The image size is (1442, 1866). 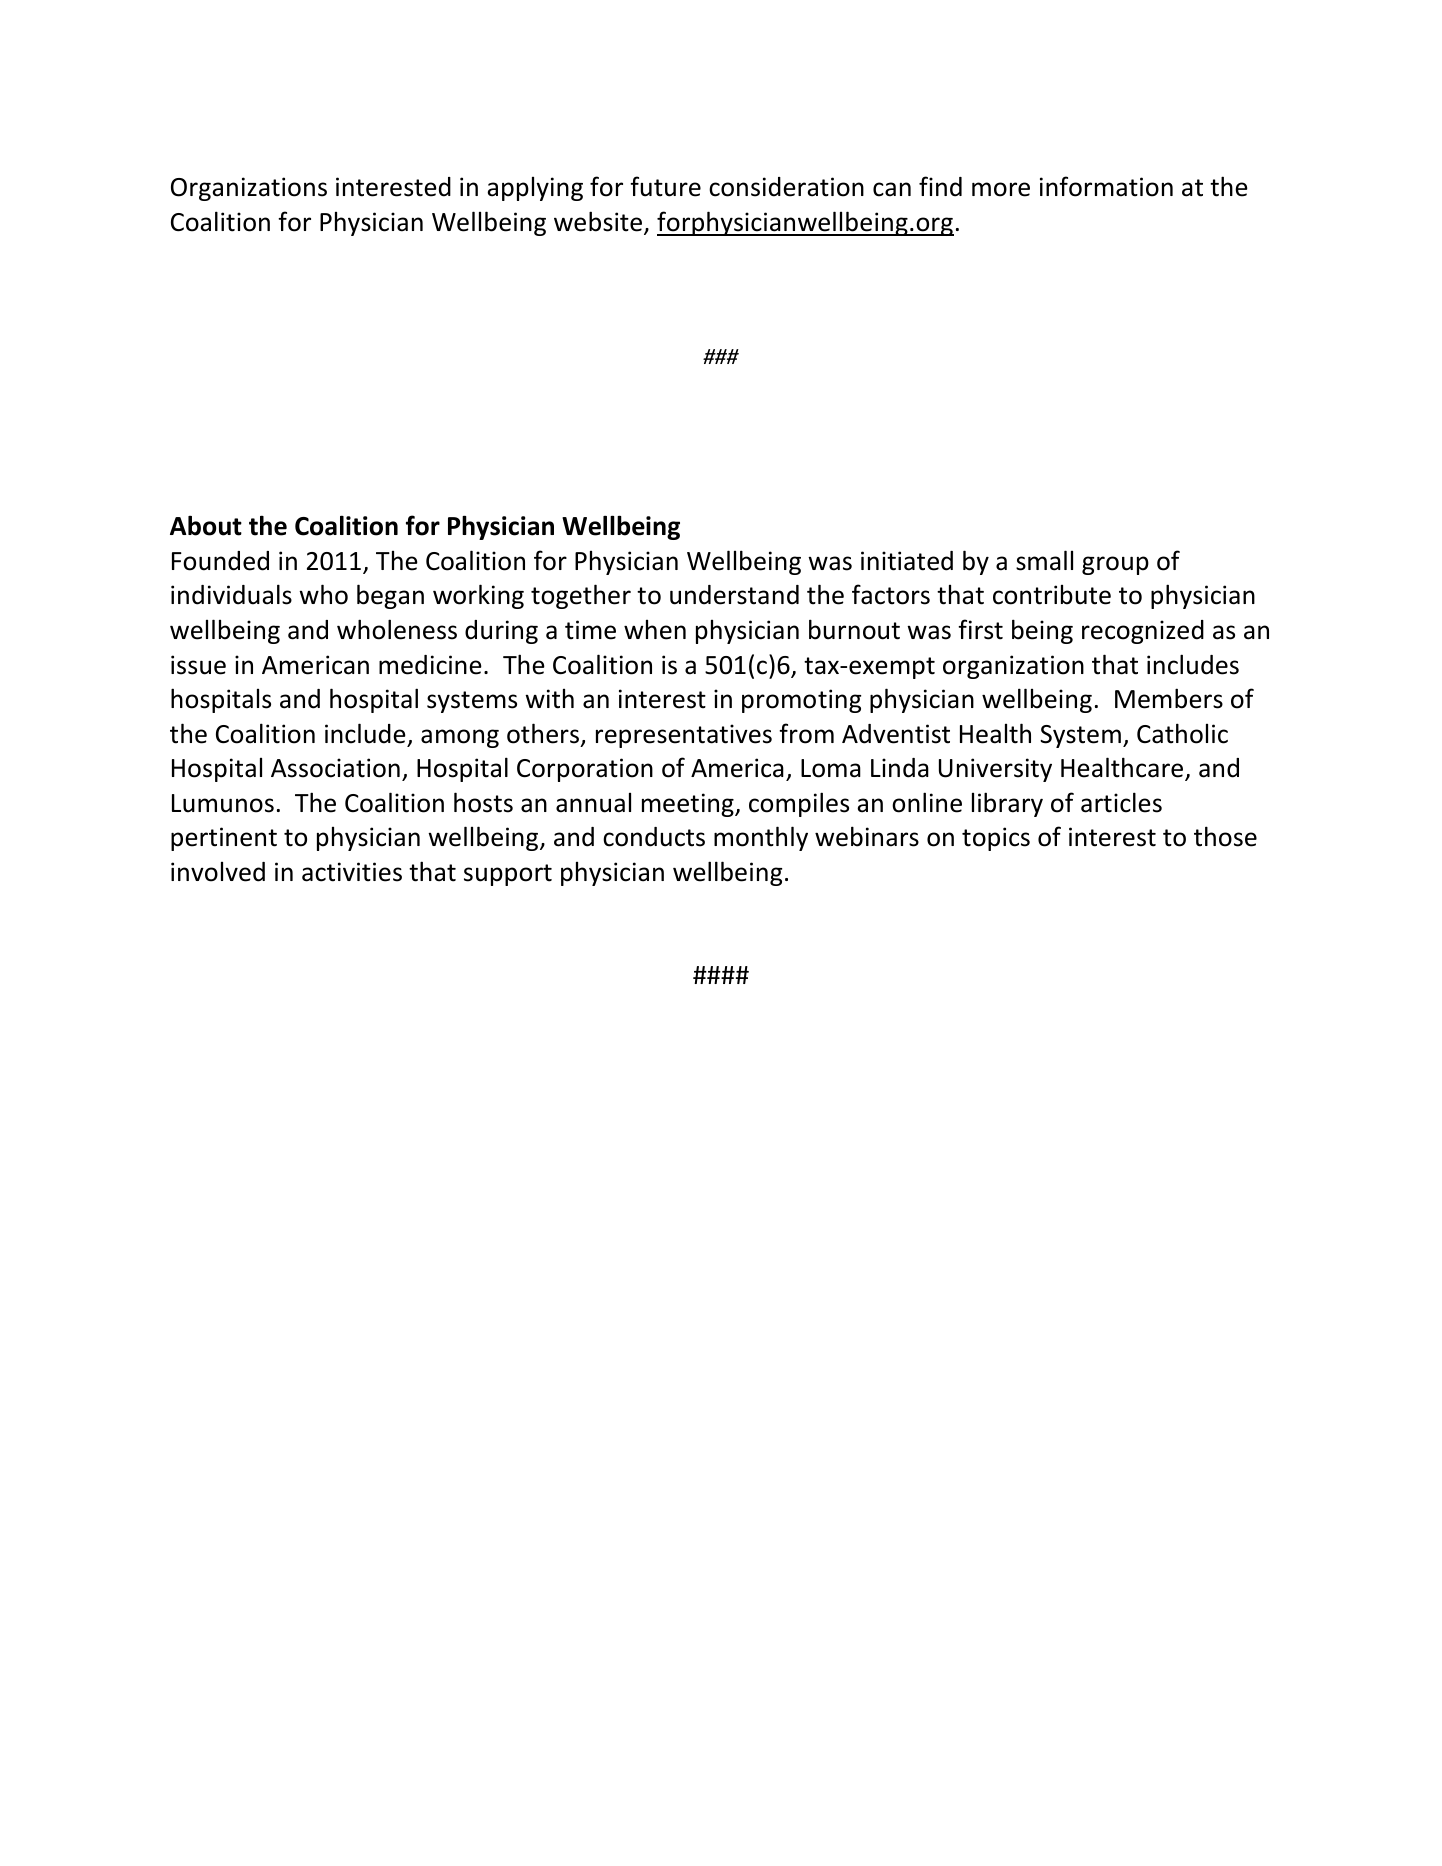 What do you see at coordinates (1106, 186) in the screenshot?
I see `information` at bounding box center [1106, 186].
